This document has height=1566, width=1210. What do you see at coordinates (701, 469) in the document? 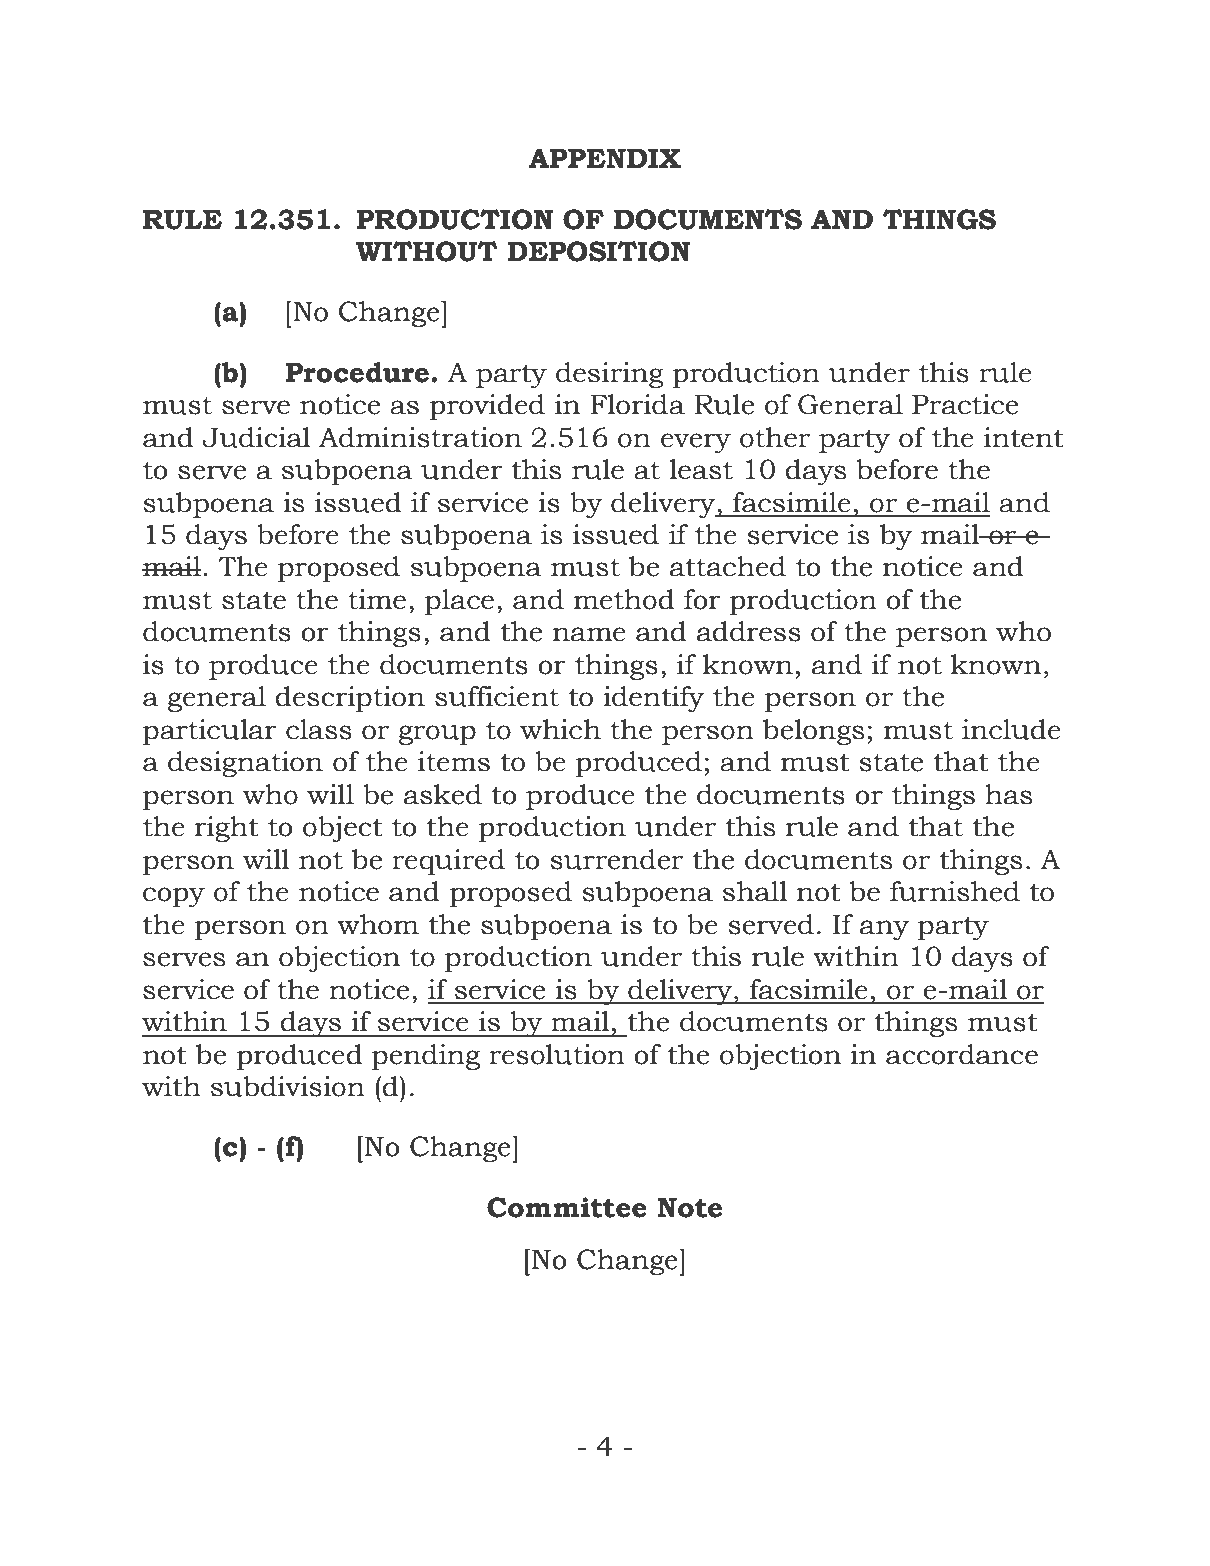
I see `least` at bounding box center [701, 469].
